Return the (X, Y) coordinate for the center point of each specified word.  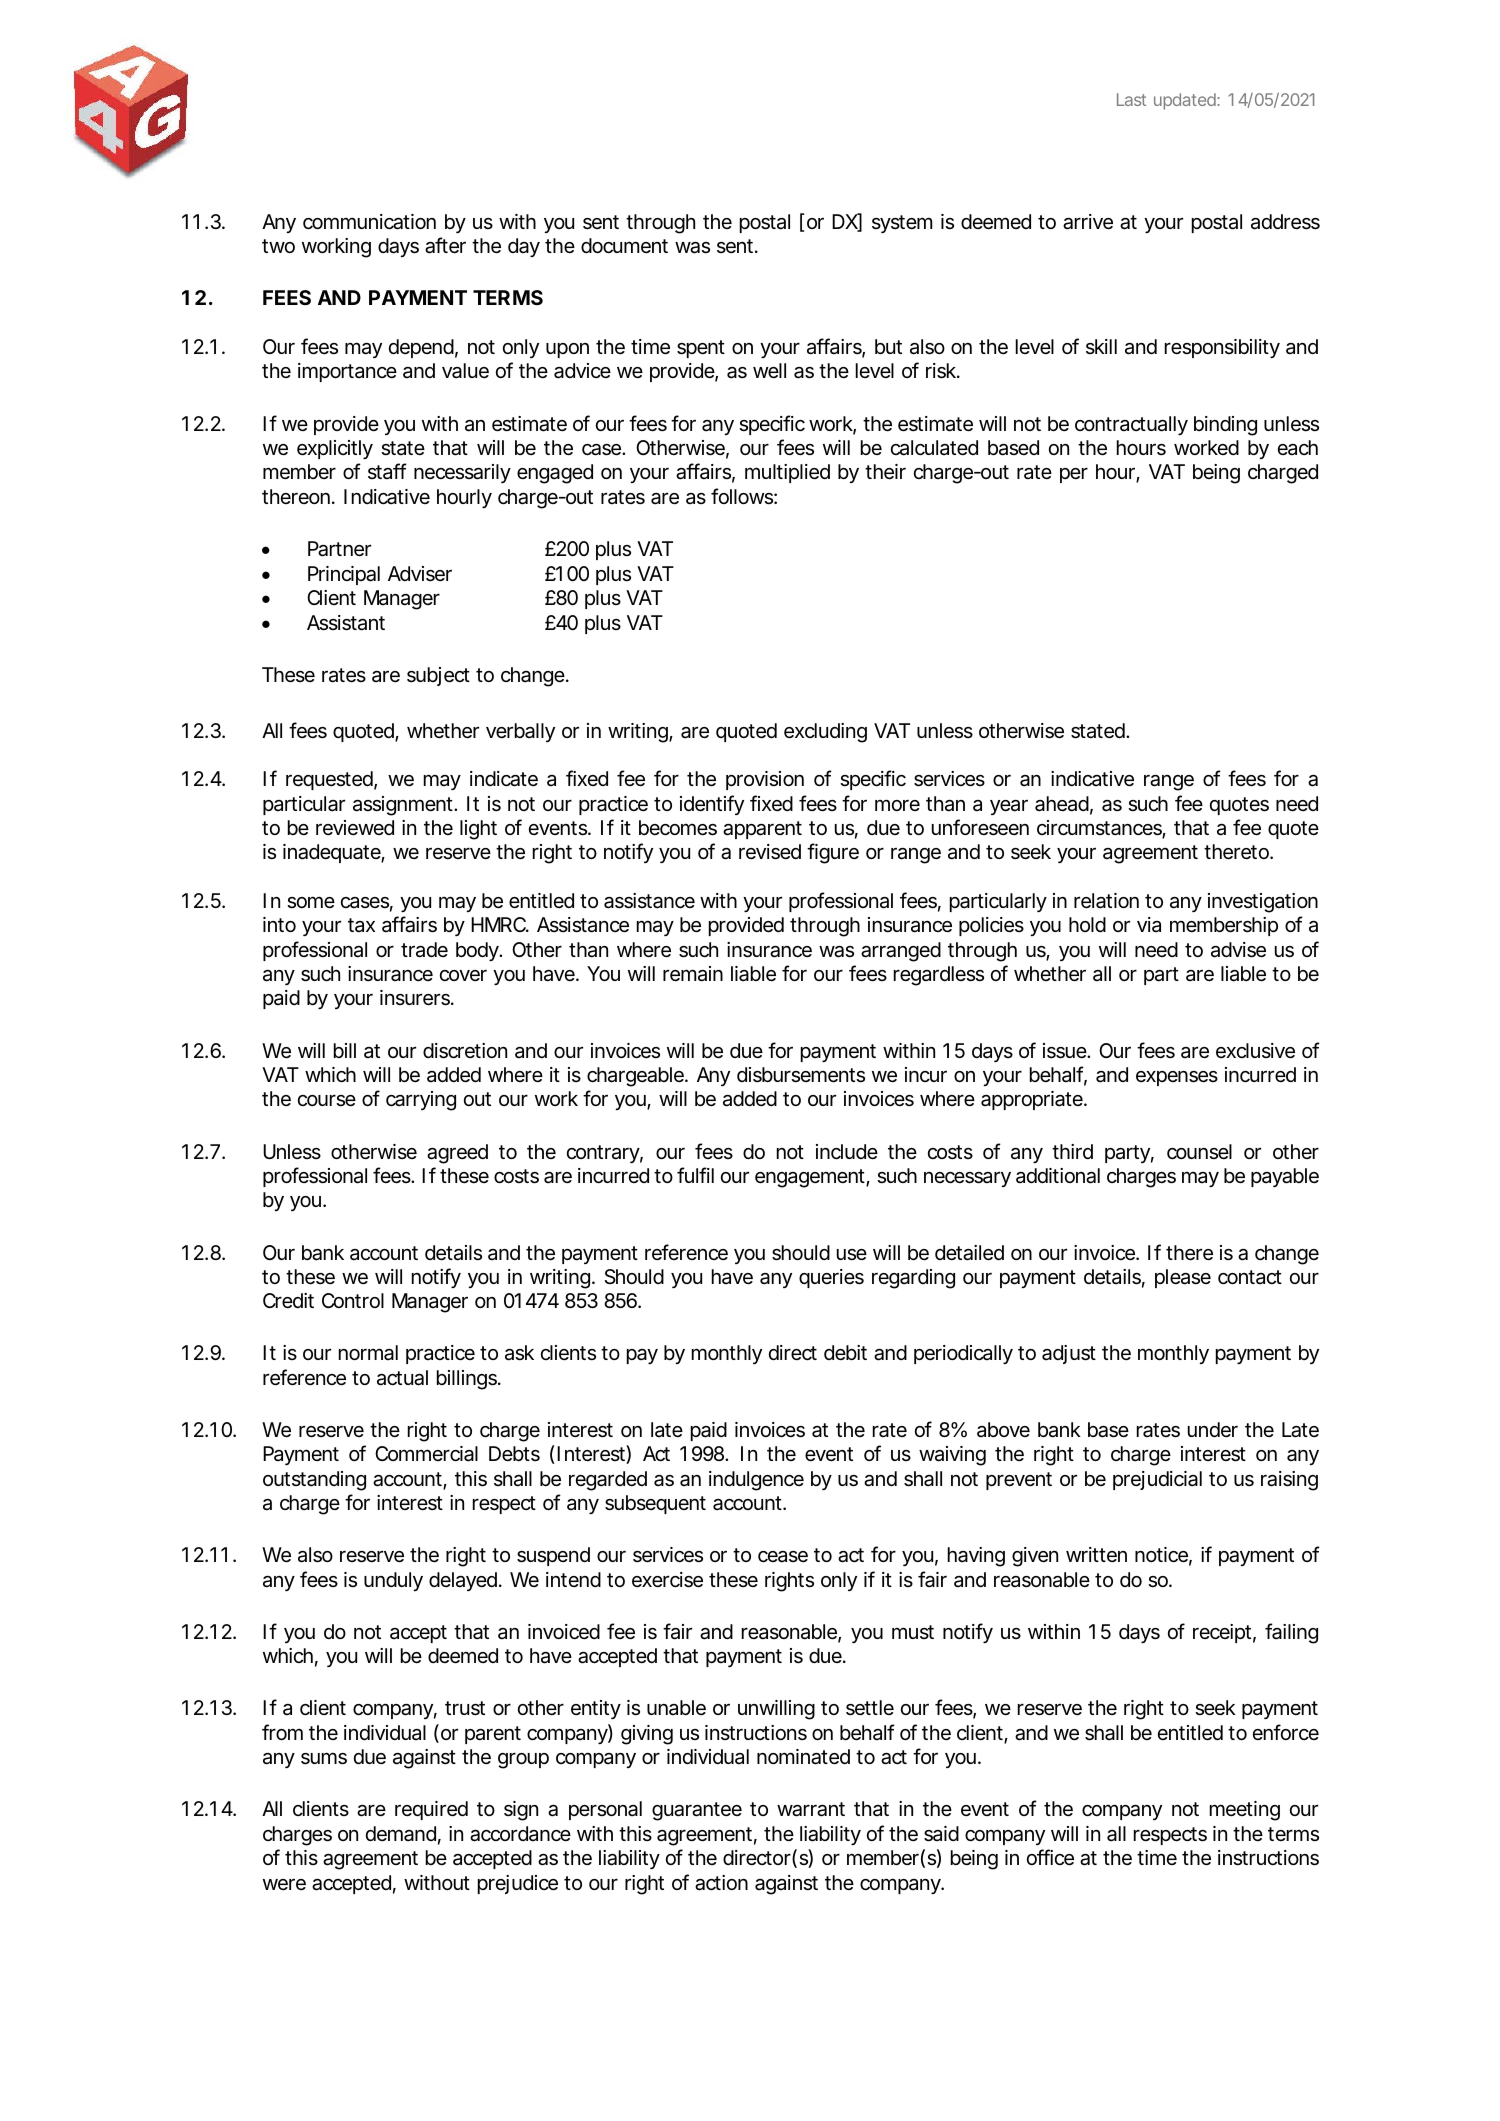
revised (770, 852)
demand (401, 1834)
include (847, 1152)
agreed (457, 1154)
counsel (1199, 1152)
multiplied (787, 473)
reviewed (355, 828)
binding (1225, 426)
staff (387, 471)
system (902, 224)
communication (369, 222)
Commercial (426, 1454)
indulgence (756, 1481)
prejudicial (1157, 1480)
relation (1106, 901)
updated (1186, 101)
